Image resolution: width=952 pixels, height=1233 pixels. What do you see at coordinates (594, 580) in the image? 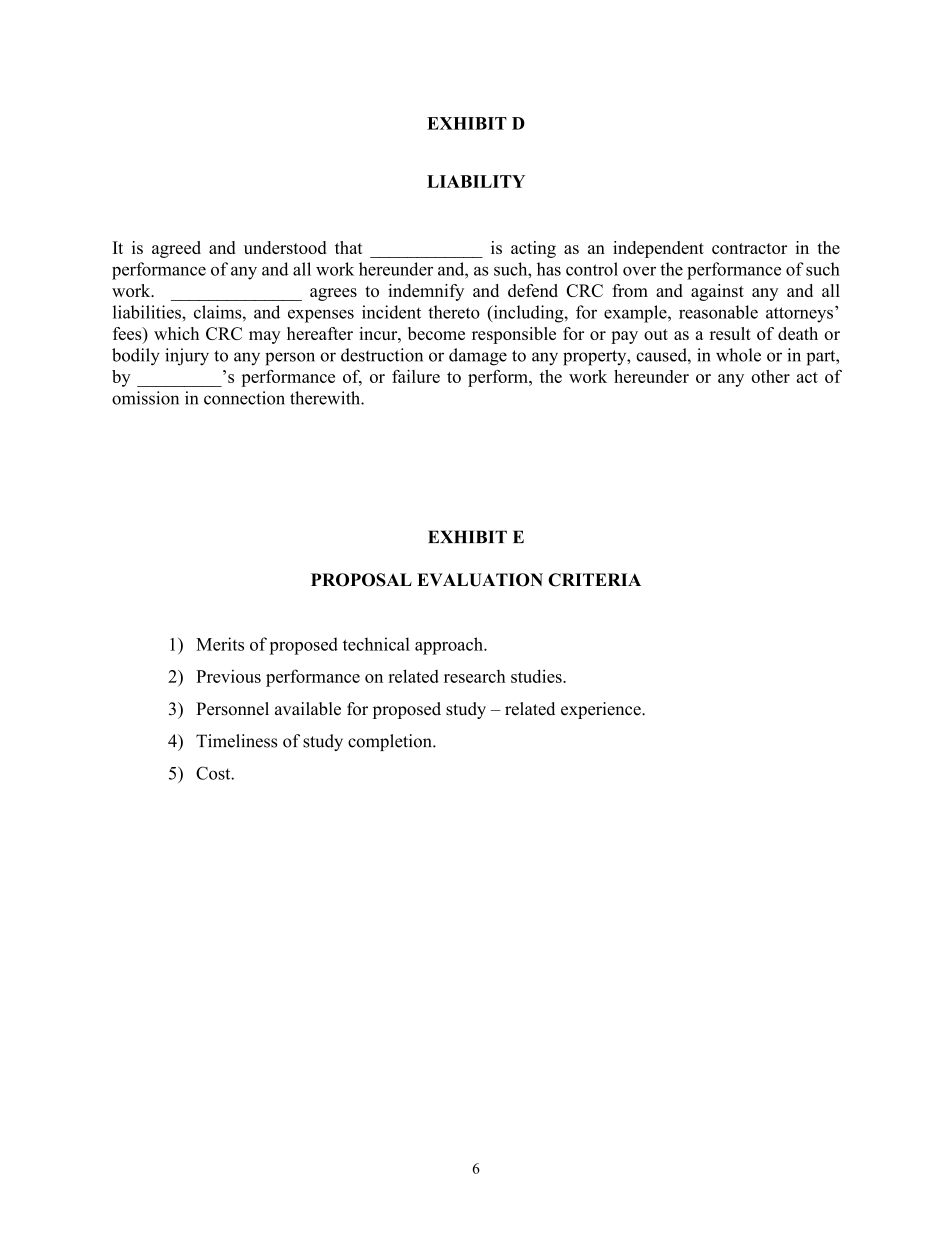
I see `CRITERIA` at bounding box center [594, 580].
